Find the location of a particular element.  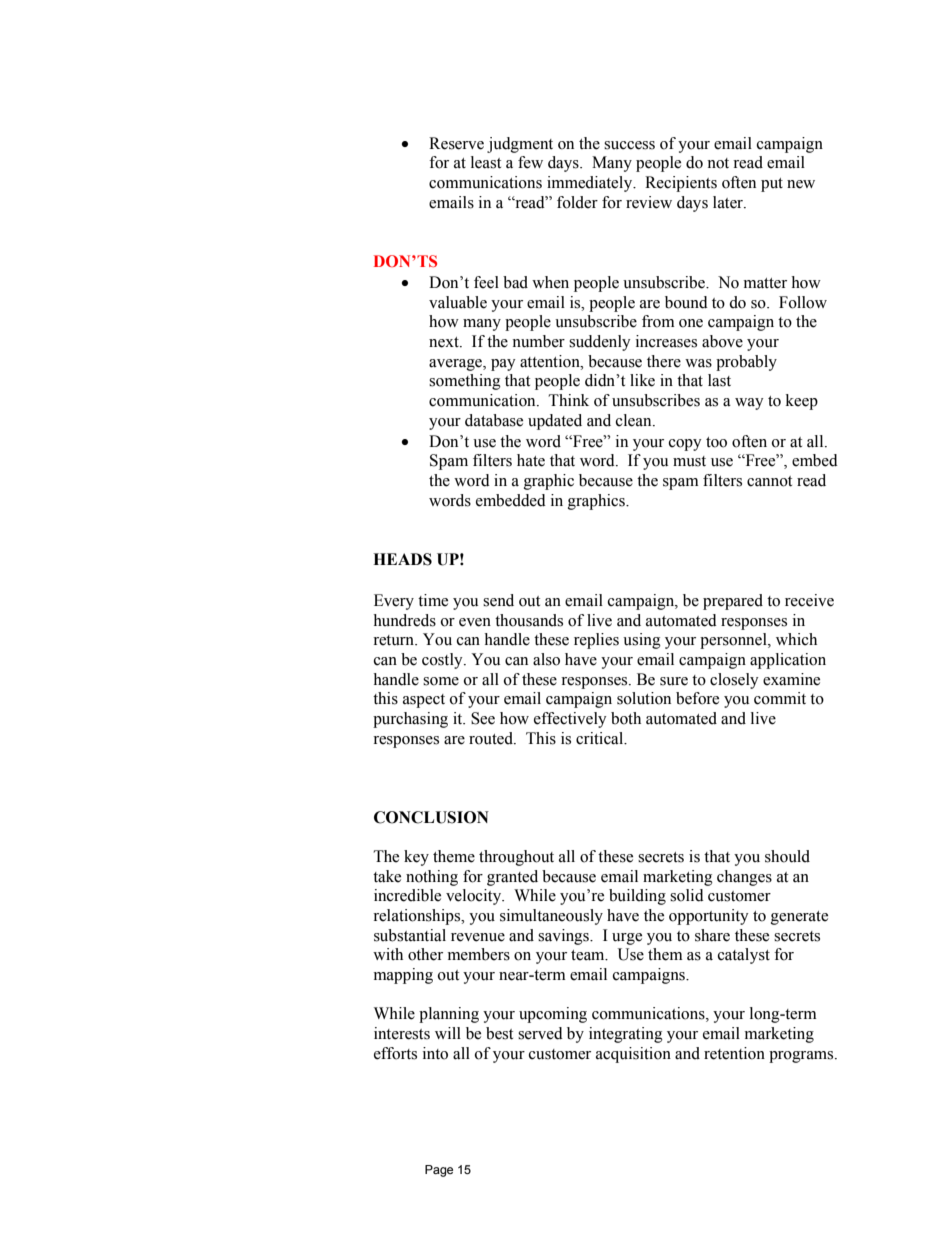

Page is located at coordinates (439, 1171).
